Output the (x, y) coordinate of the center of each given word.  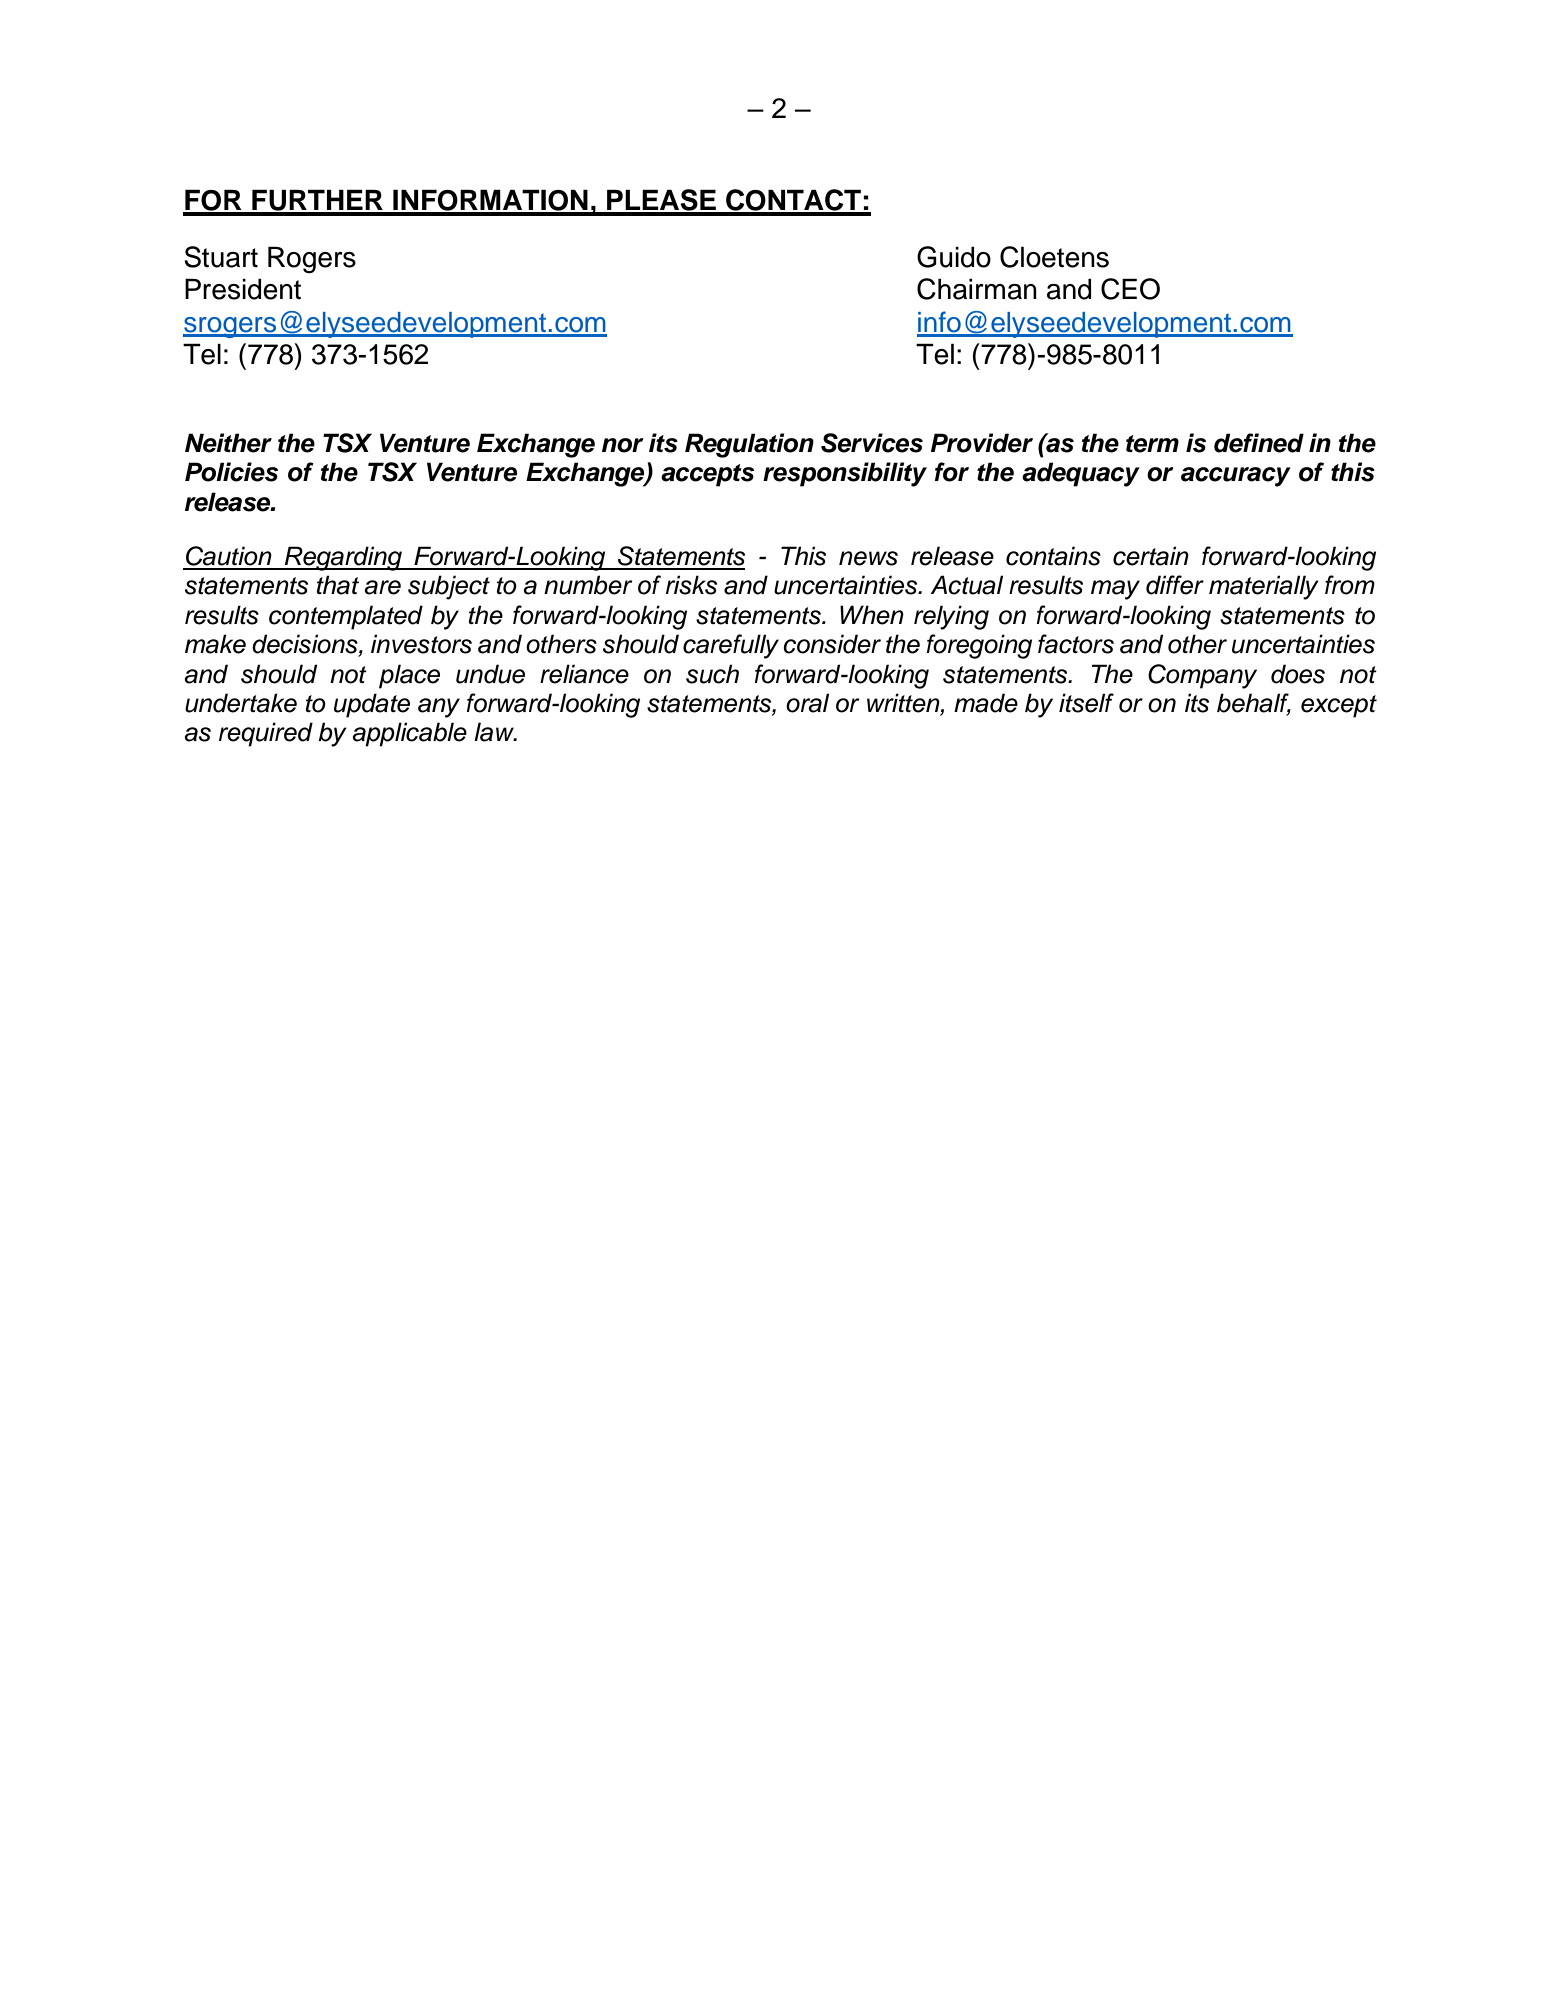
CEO (1130, 289)
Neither (228, 443)
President (243, 289)
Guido (954, 257)
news (868, 558)
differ (1175, 585)
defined (1259, 443)
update (372, 705)
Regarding (343, 558)
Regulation (749, 445)
